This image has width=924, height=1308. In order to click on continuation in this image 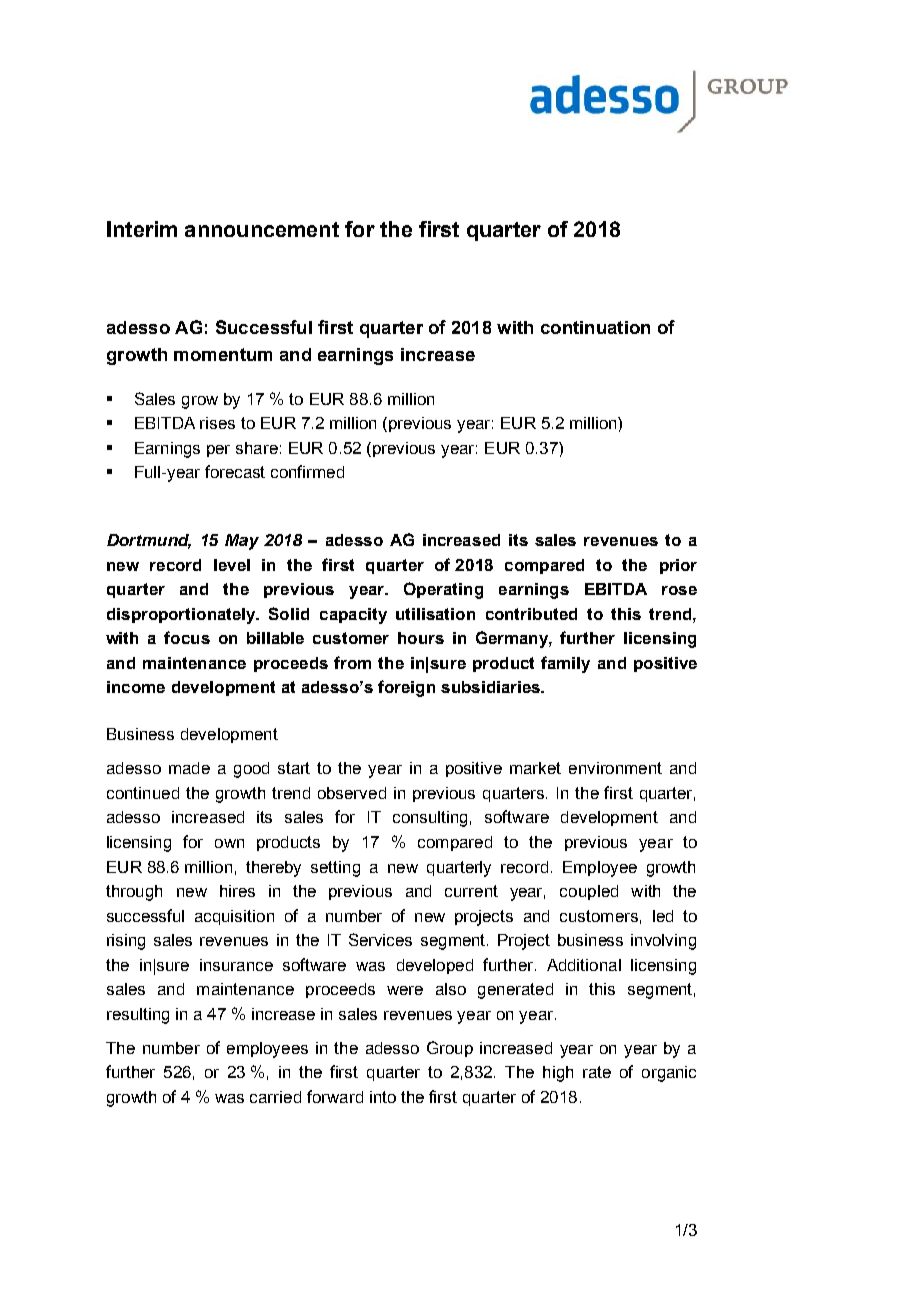, I will do `click(595, 327)`.
